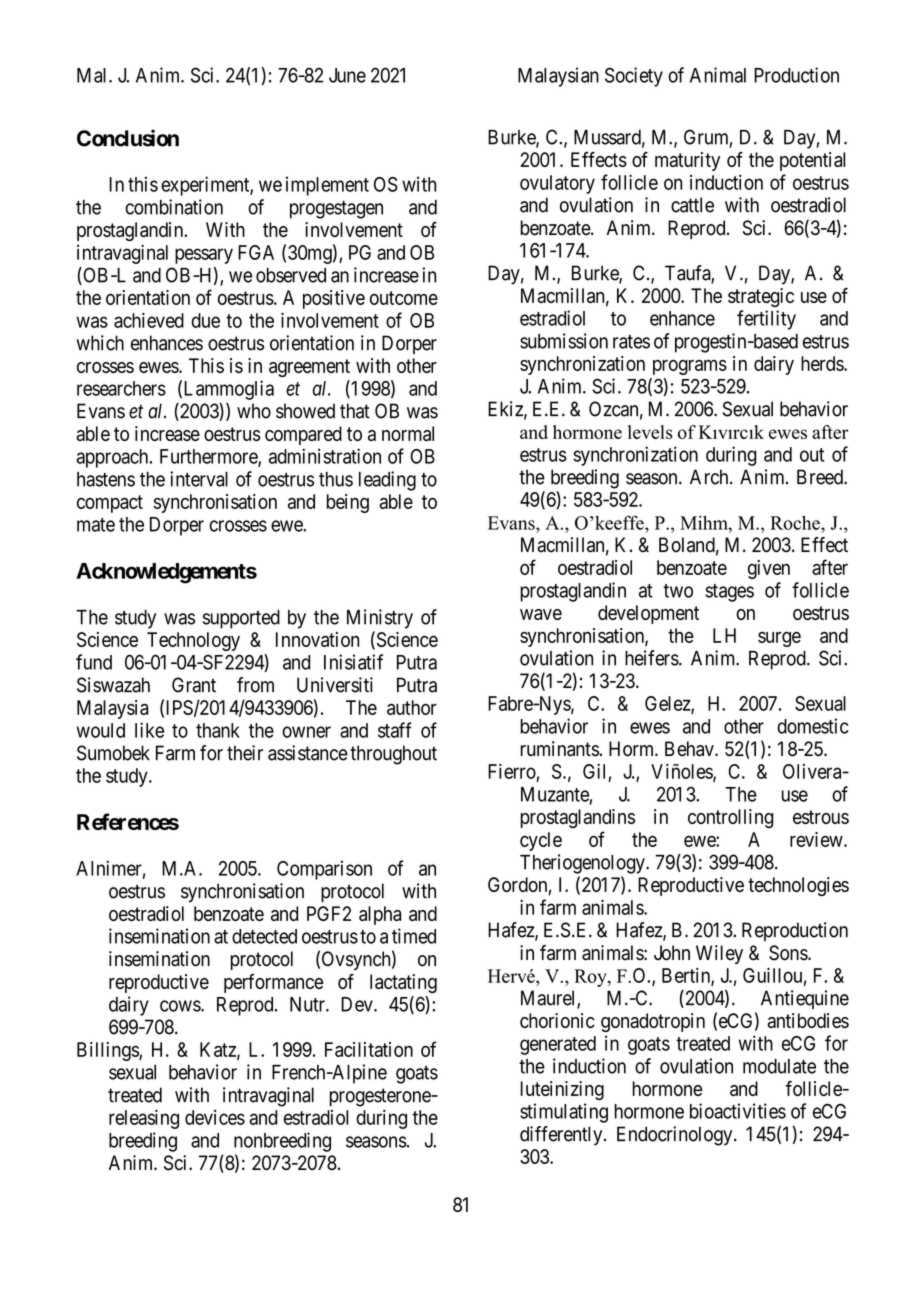 This screenshot has height=1305, width=924. Describe the element at coordinates (690, 367) in the screenshot. I see `programs` at that location.
